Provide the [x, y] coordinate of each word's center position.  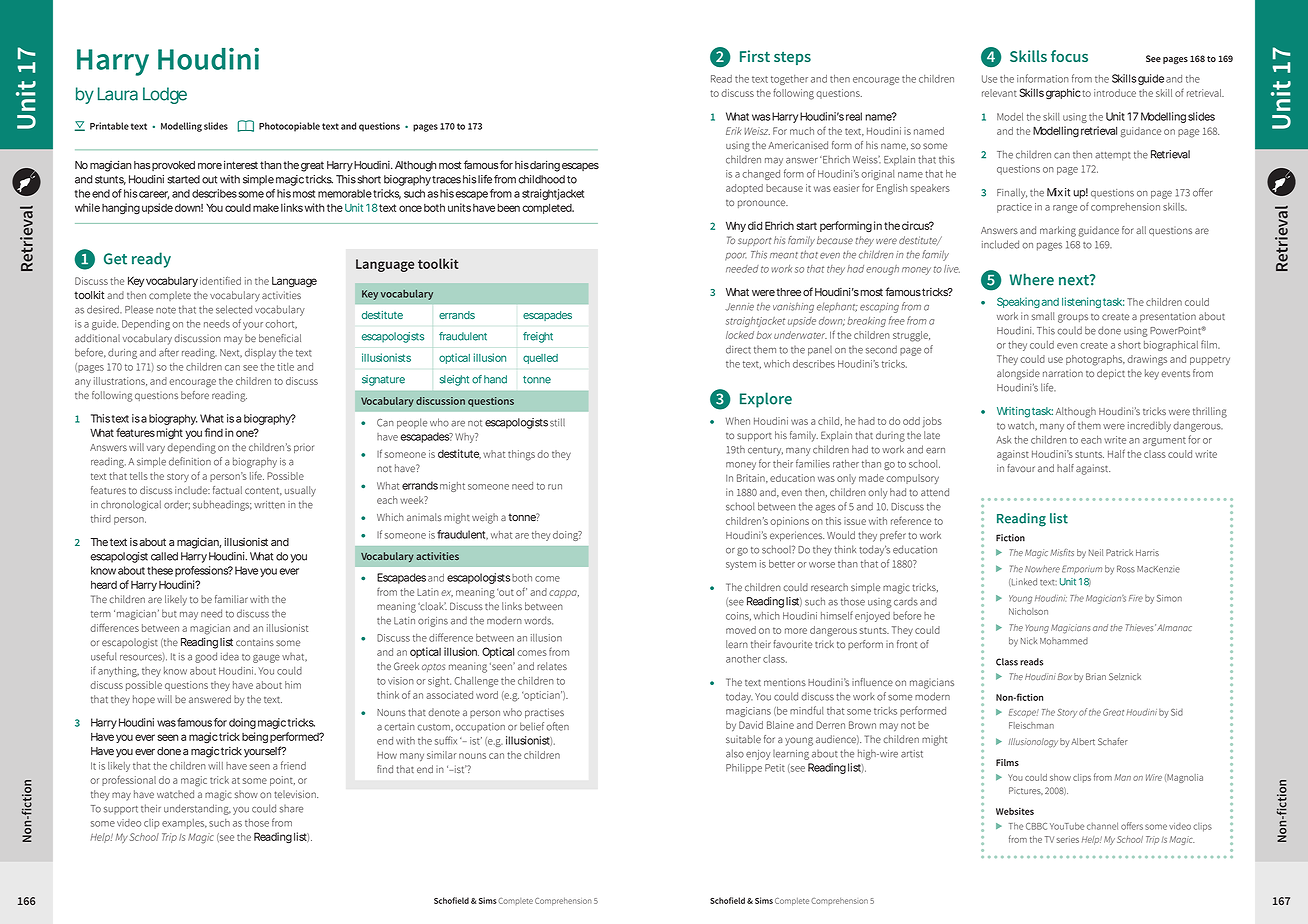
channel [1102, 826]
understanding [197, 809]
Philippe [744, 769]
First [755, 56]
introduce [1115, 93]
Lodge [165, 95]
